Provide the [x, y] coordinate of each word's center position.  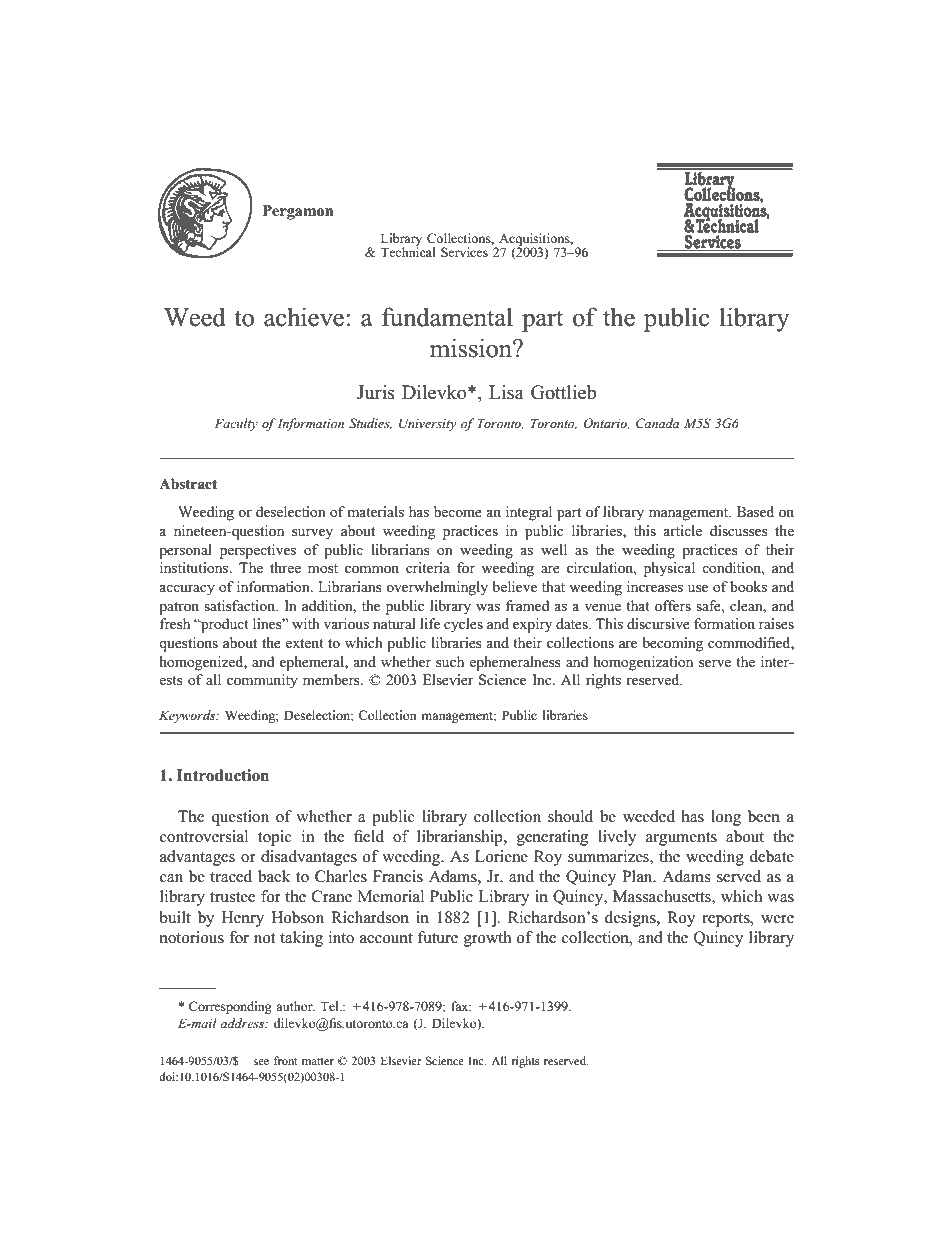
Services [464, 252]
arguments [681, 839]
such [450, 661]
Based [755, 511]
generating [552, 838]
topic [275, 838]
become [458, 511]
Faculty [236, 424]
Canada [657, 423]
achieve [304, 317]
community [262, 681]
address [244, 1023]
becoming [672, 644]
